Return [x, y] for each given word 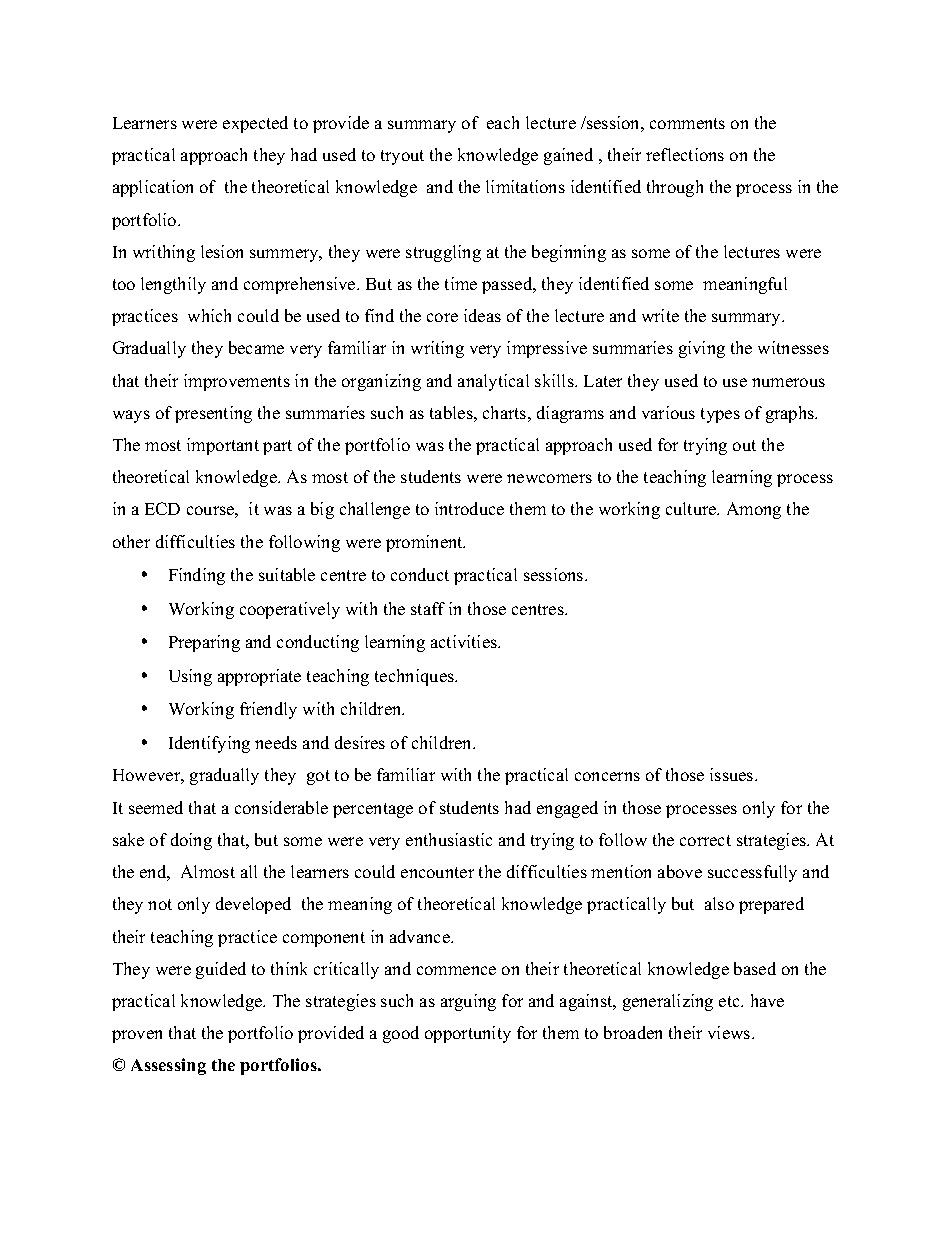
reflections [685, 154]
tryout [402, 157]
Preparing [204, 643]
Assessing [168, 1066]
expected [255, 124]
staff [428, 608]
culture [692, 508]
